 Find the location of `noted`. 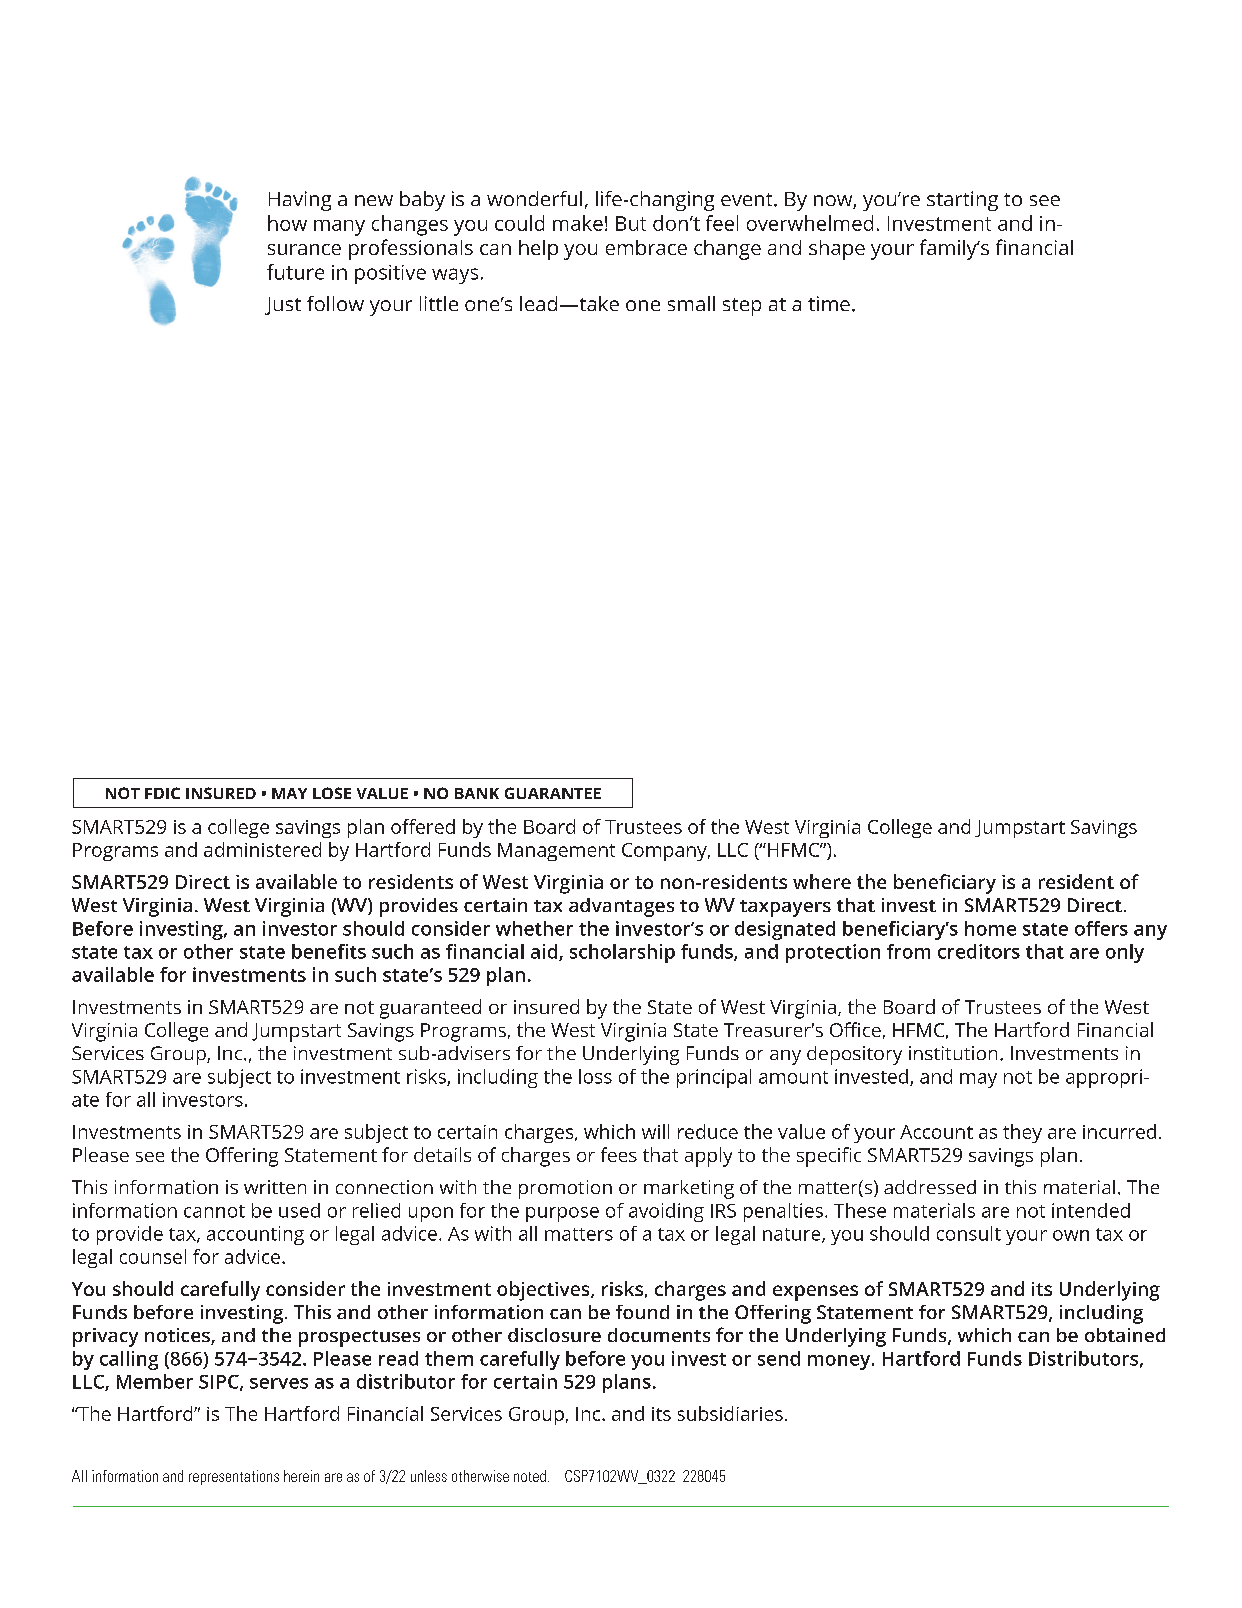

noted is located at coordinates (530, 1476).
